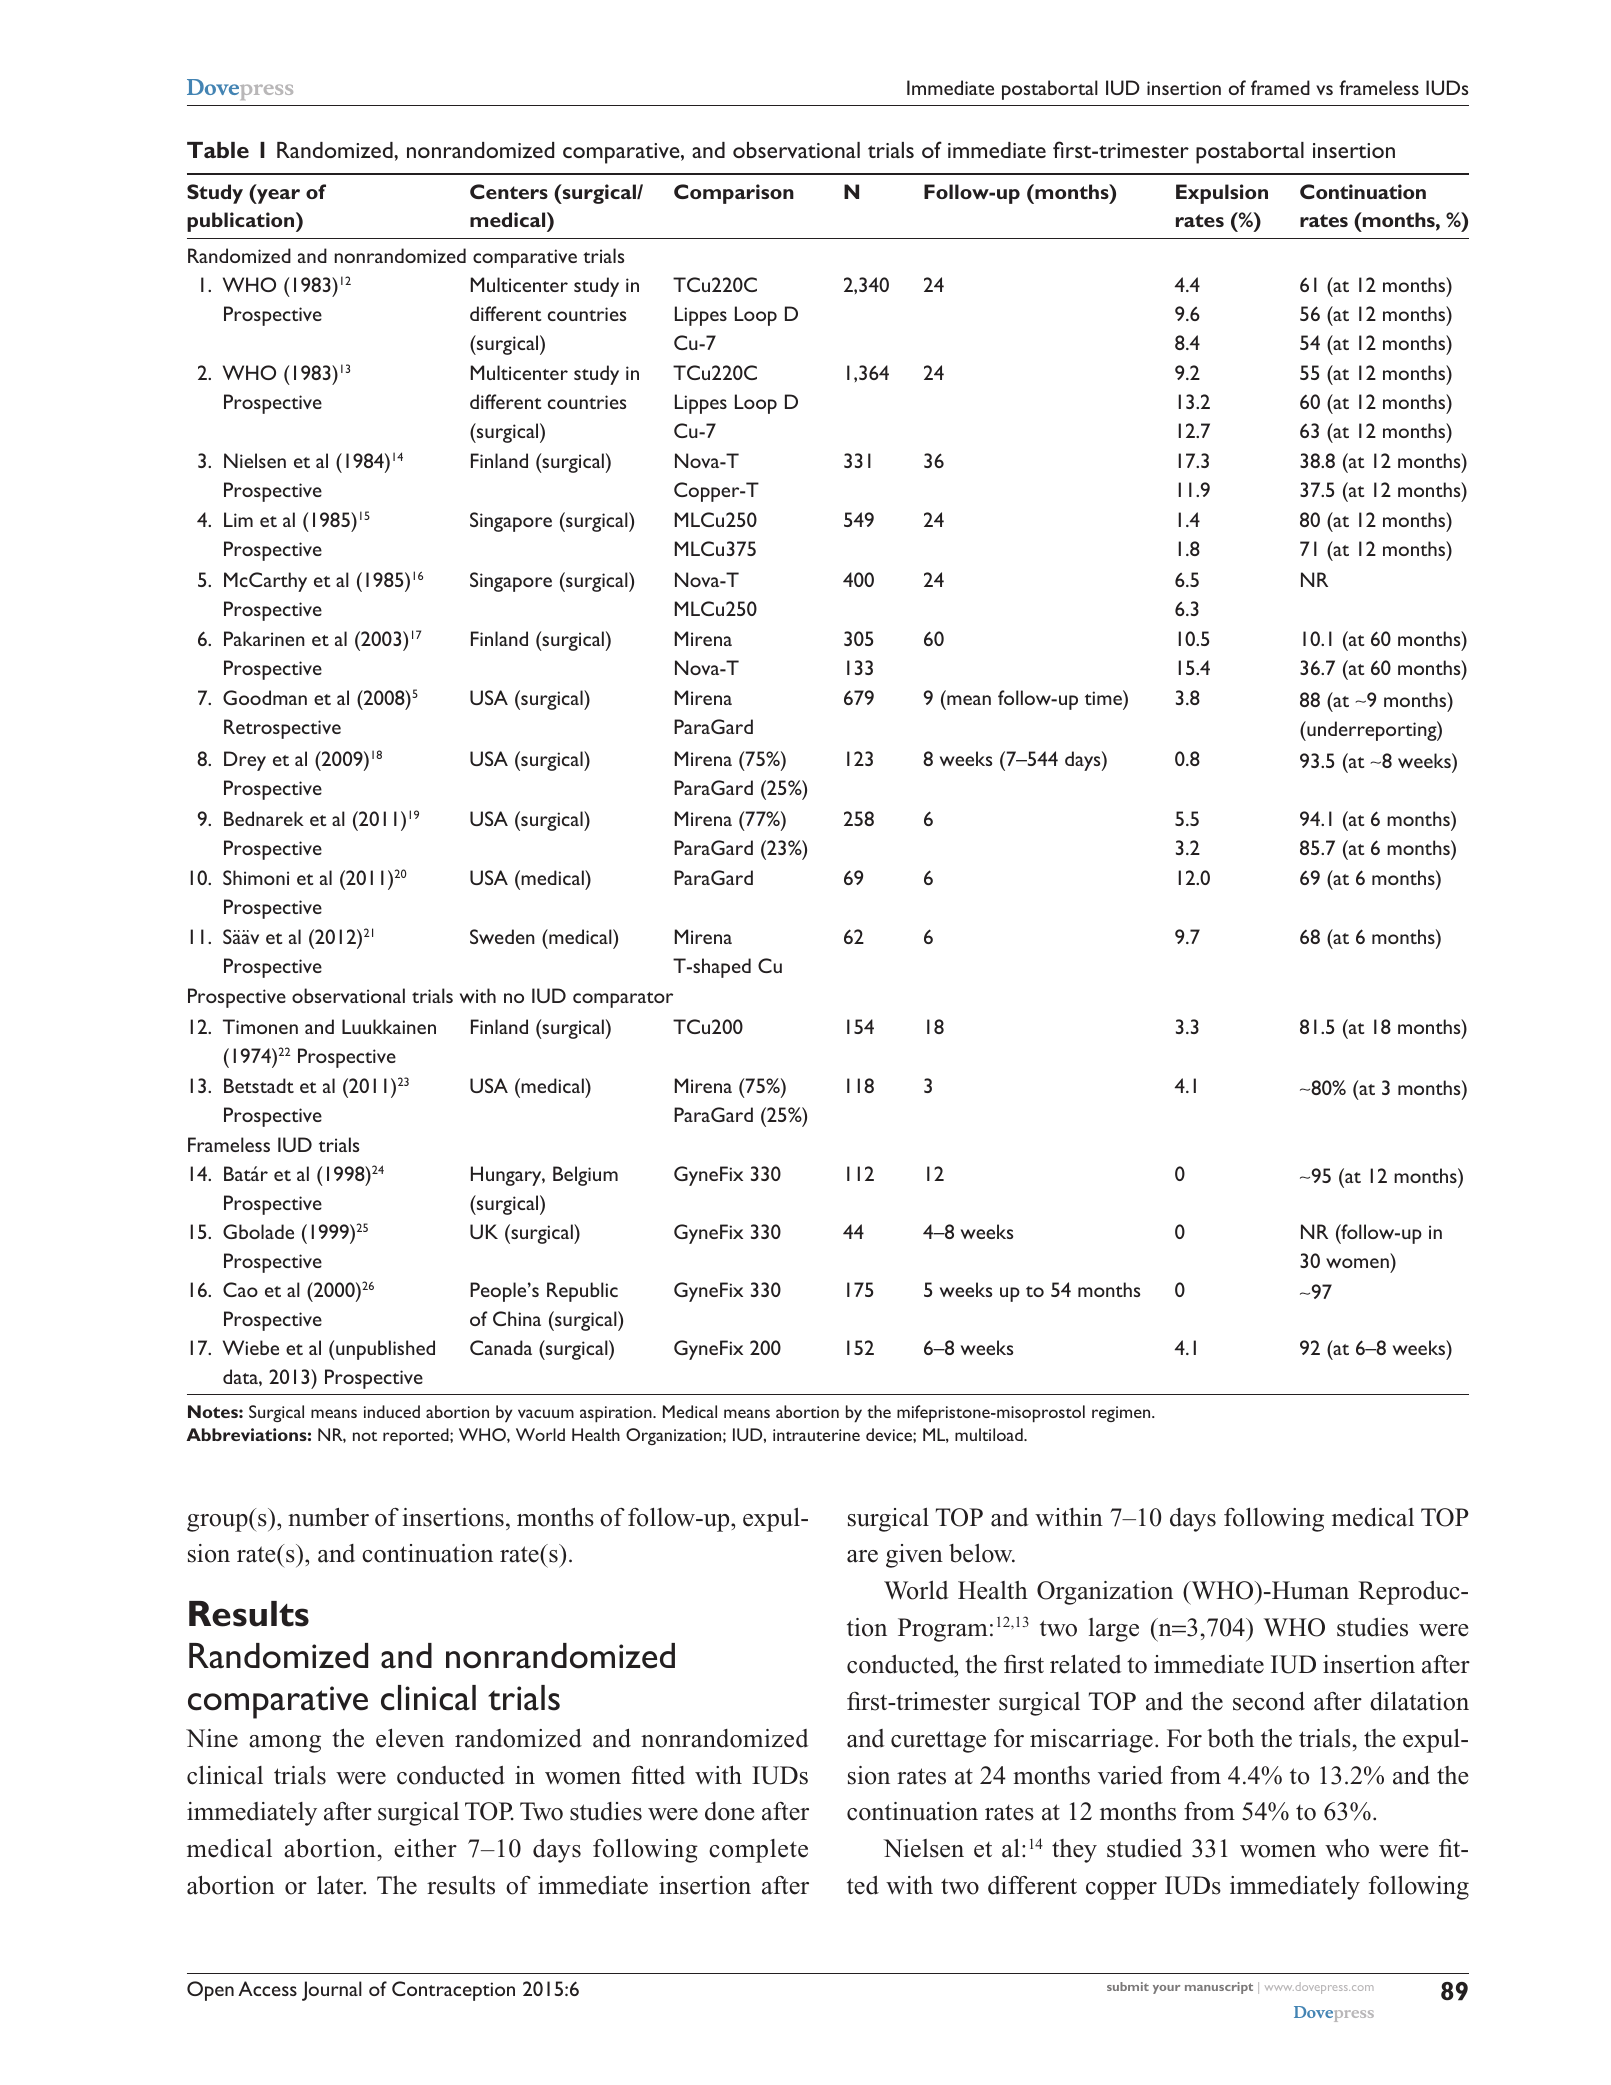  I want to click on later, so click(341, 1885).
